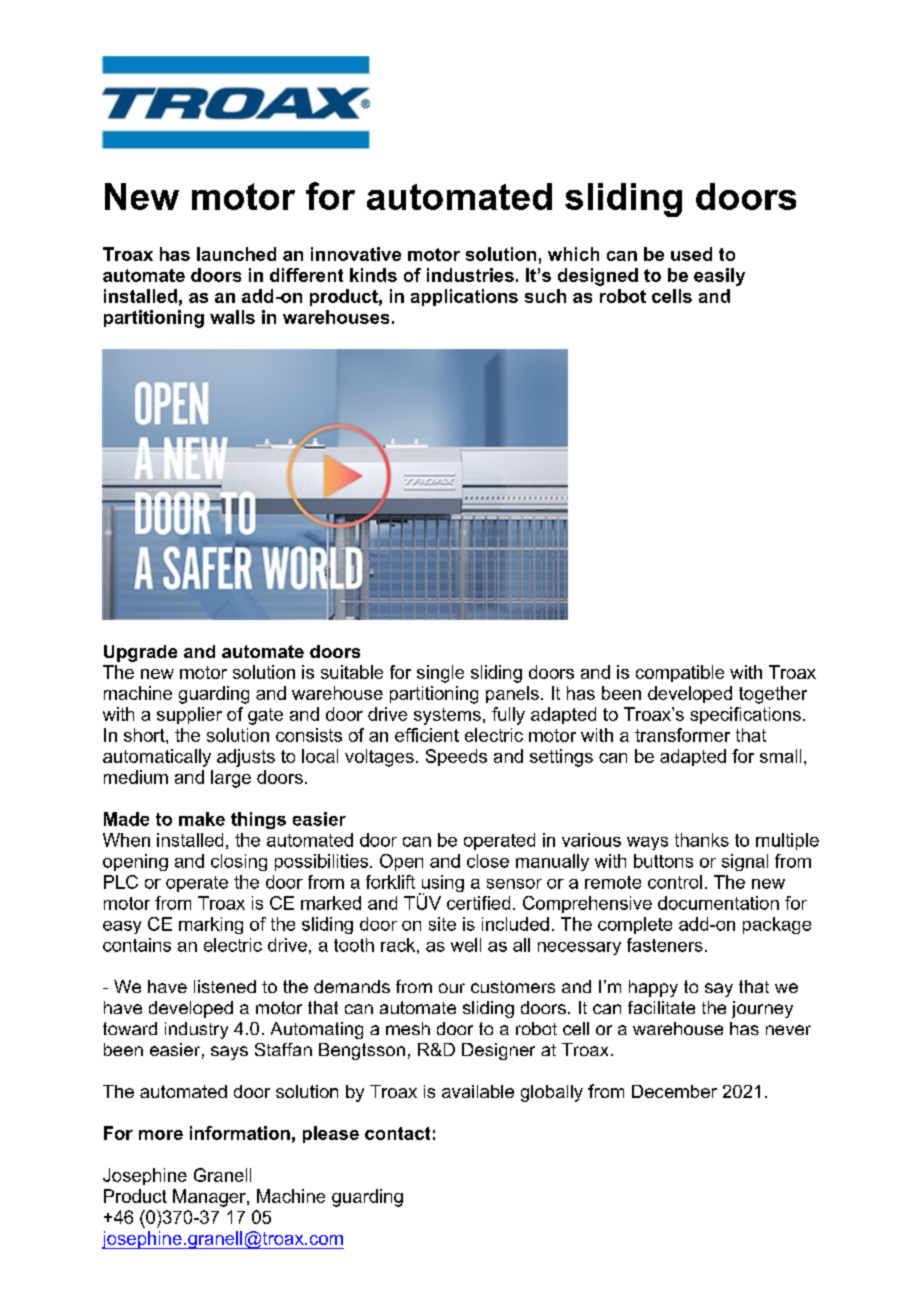  I want to click on contact, so click(397, 1133).
